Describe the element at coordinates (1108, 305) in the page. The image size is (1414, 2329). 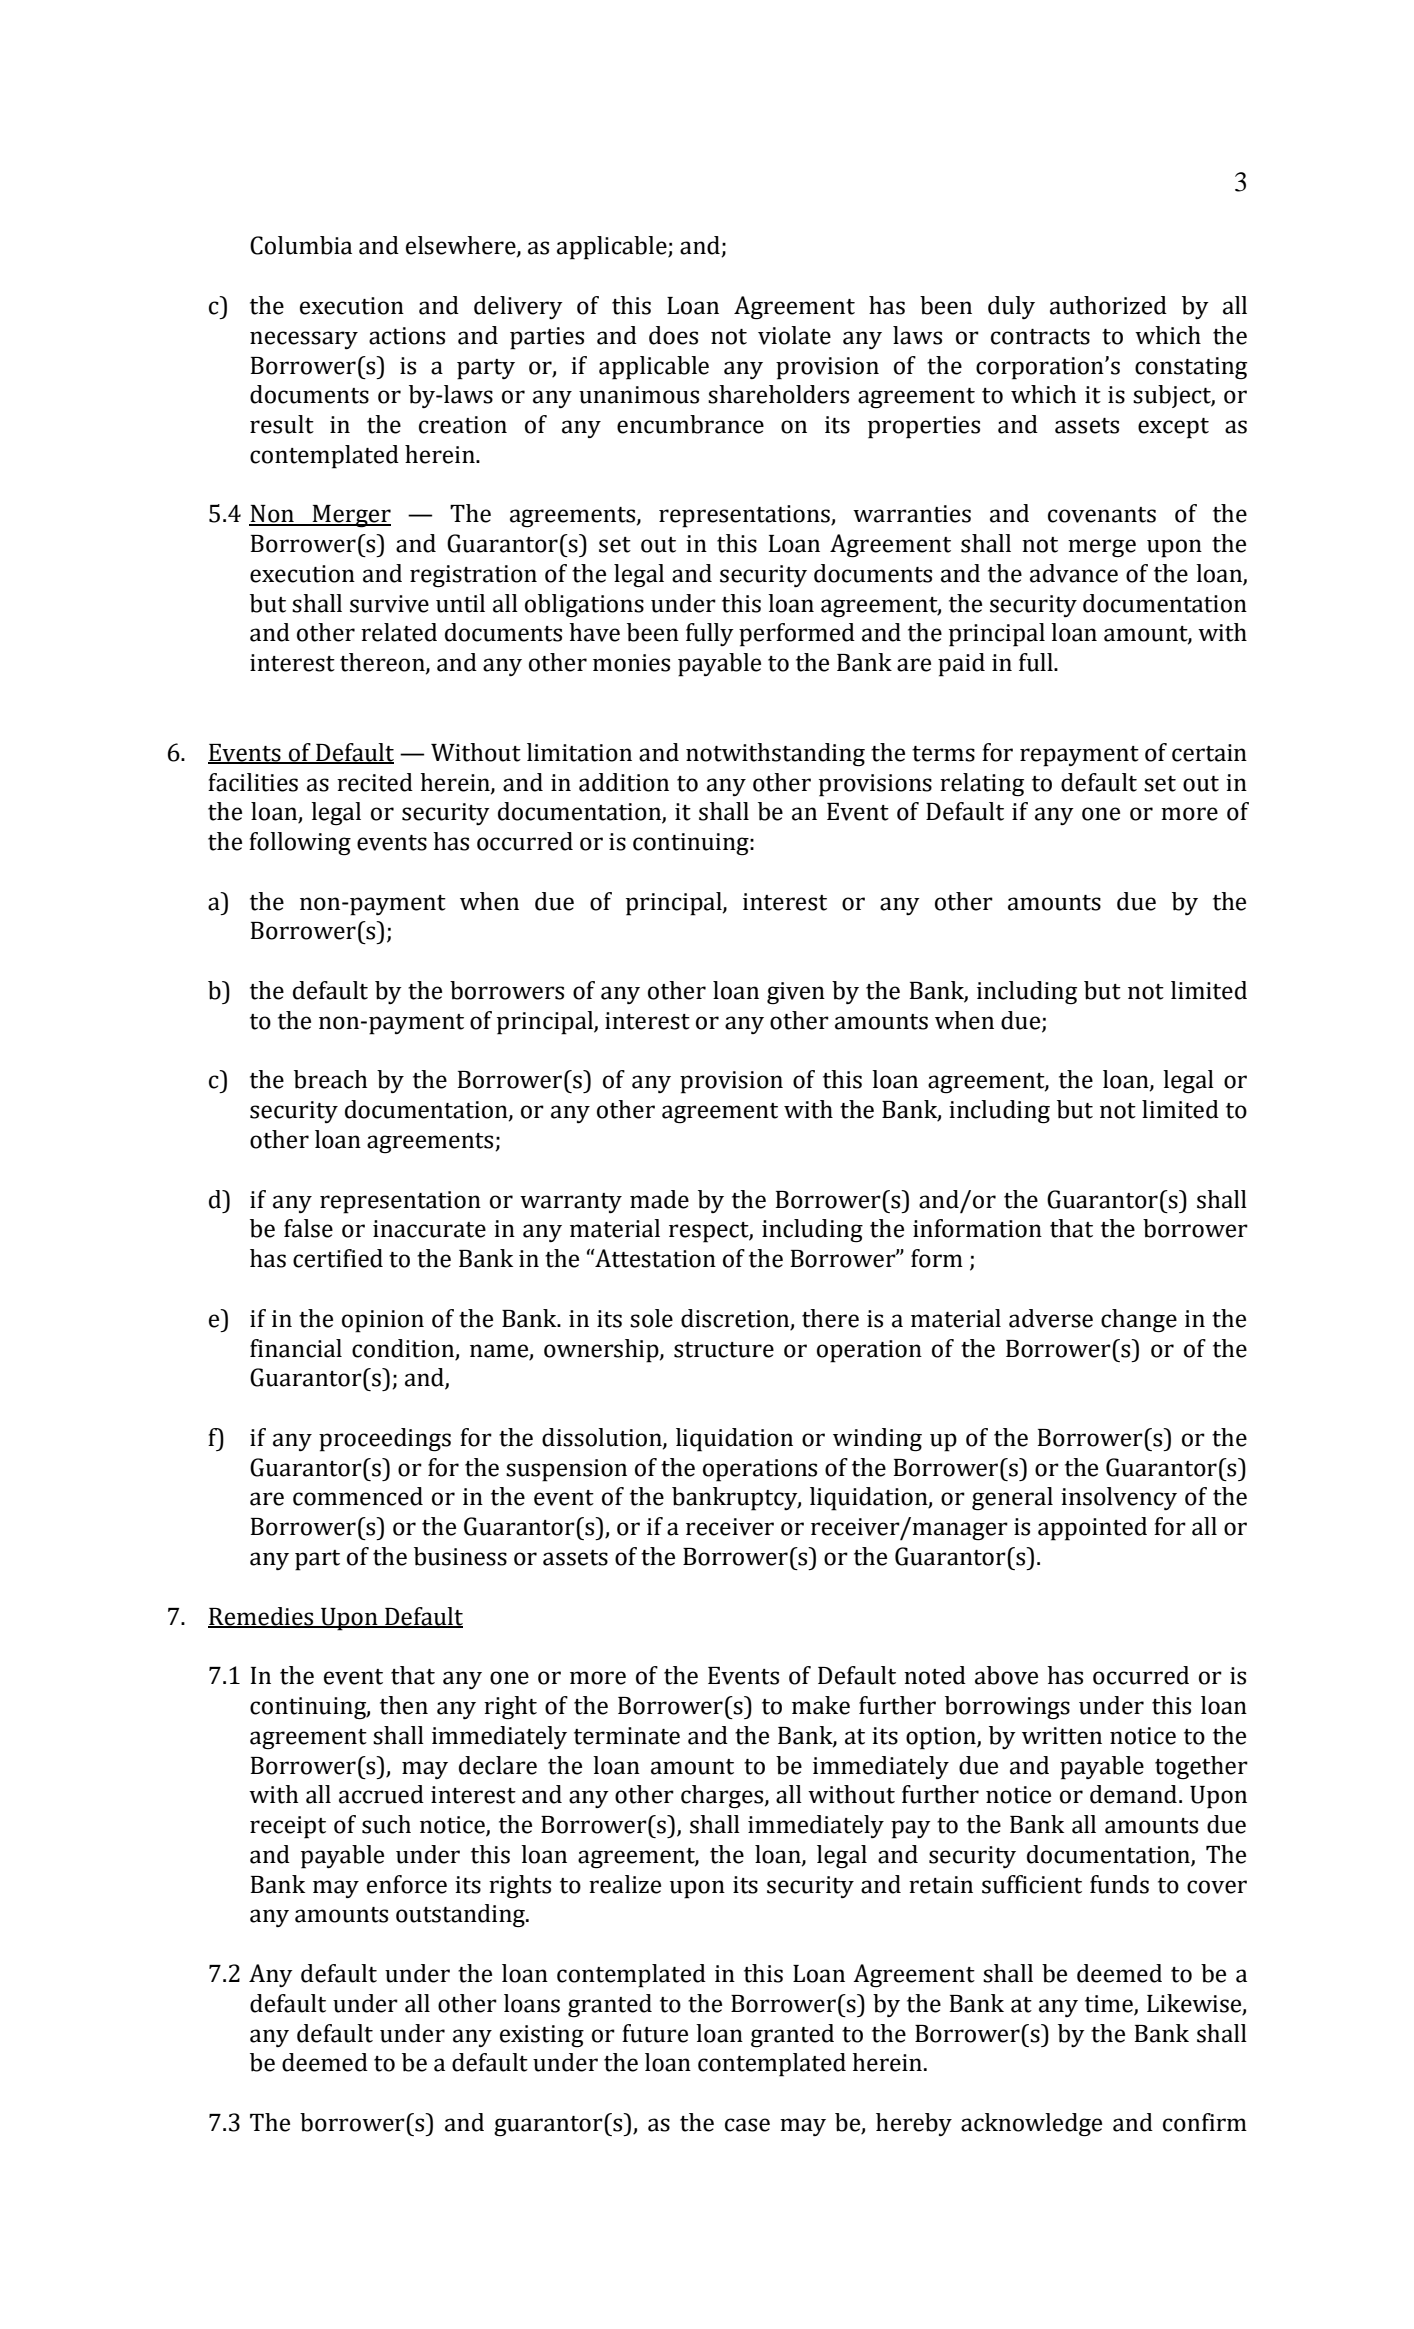
I see `authorized` at that location.
